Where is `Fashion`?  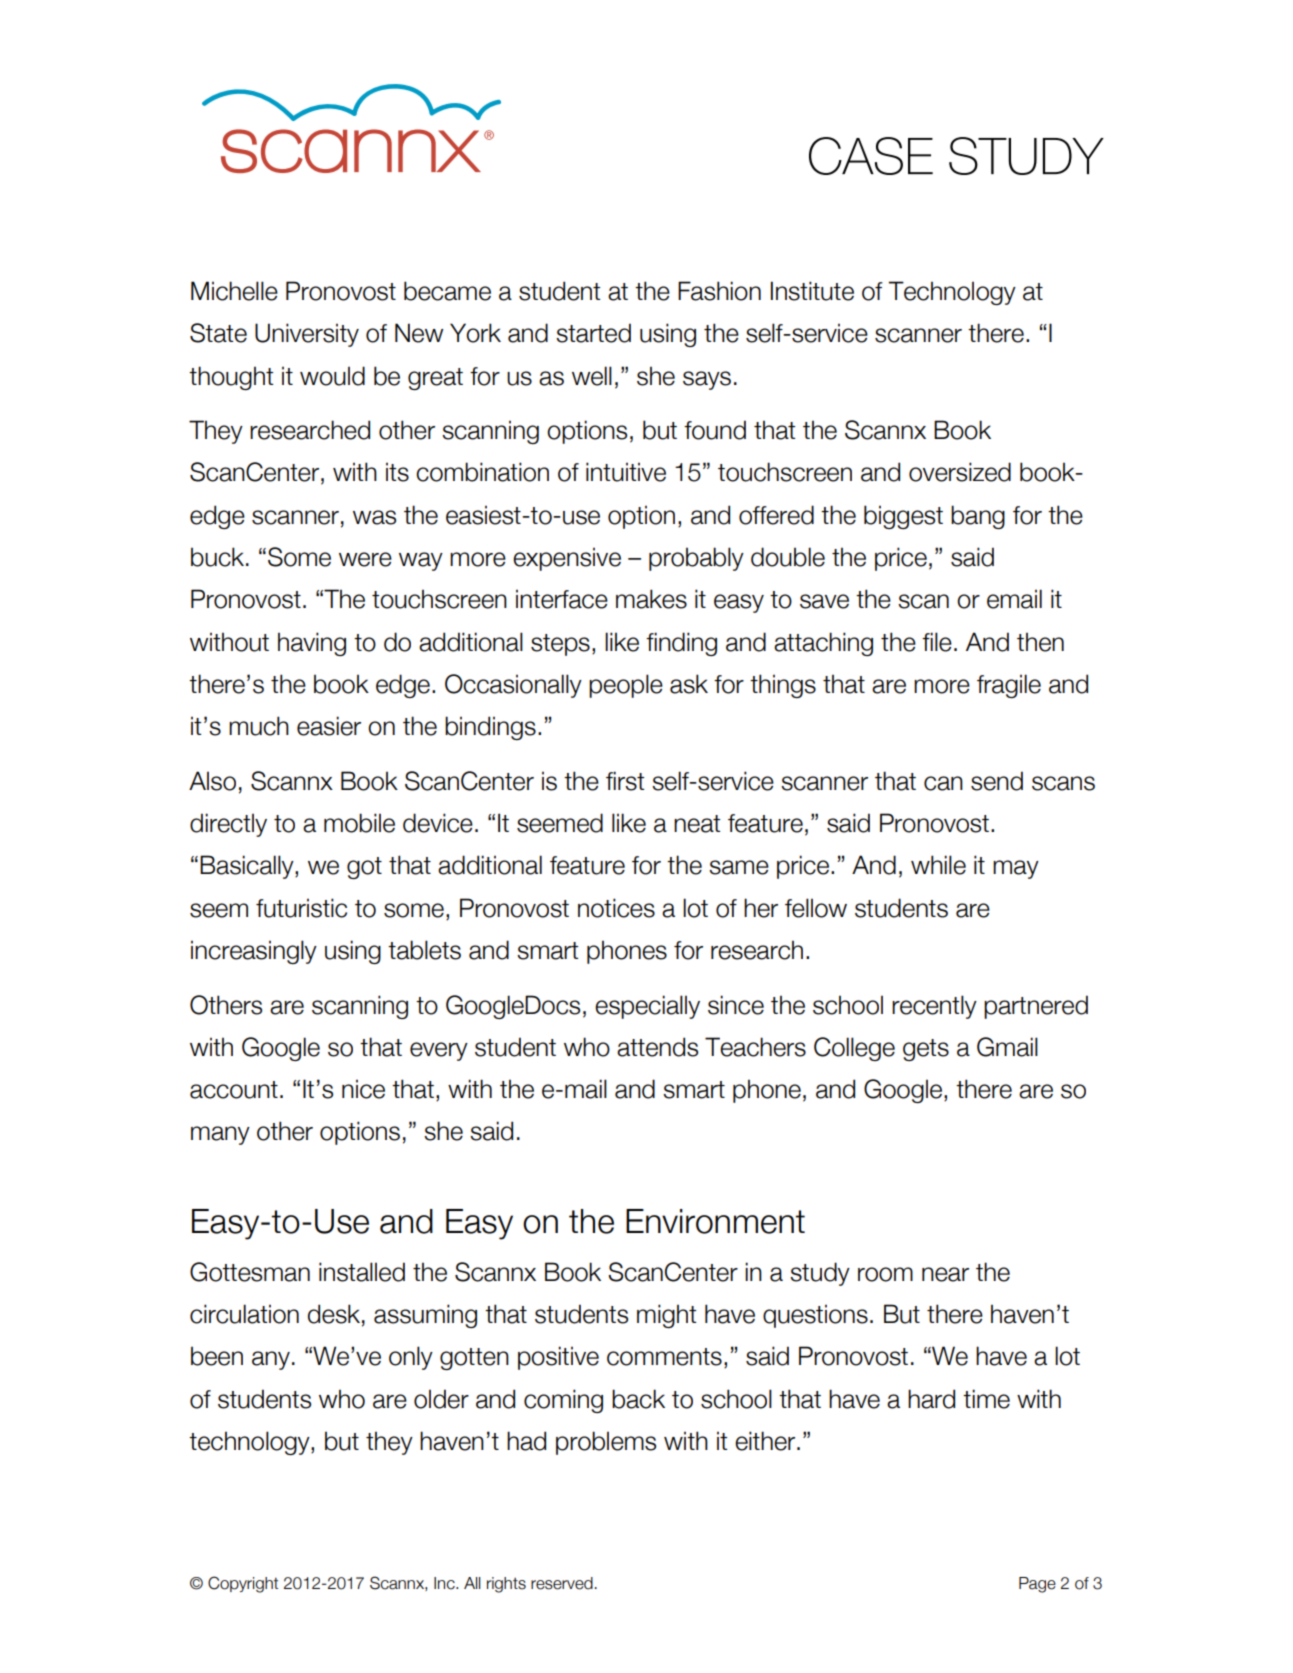 Fashion is located at coordinates (719, 291).
